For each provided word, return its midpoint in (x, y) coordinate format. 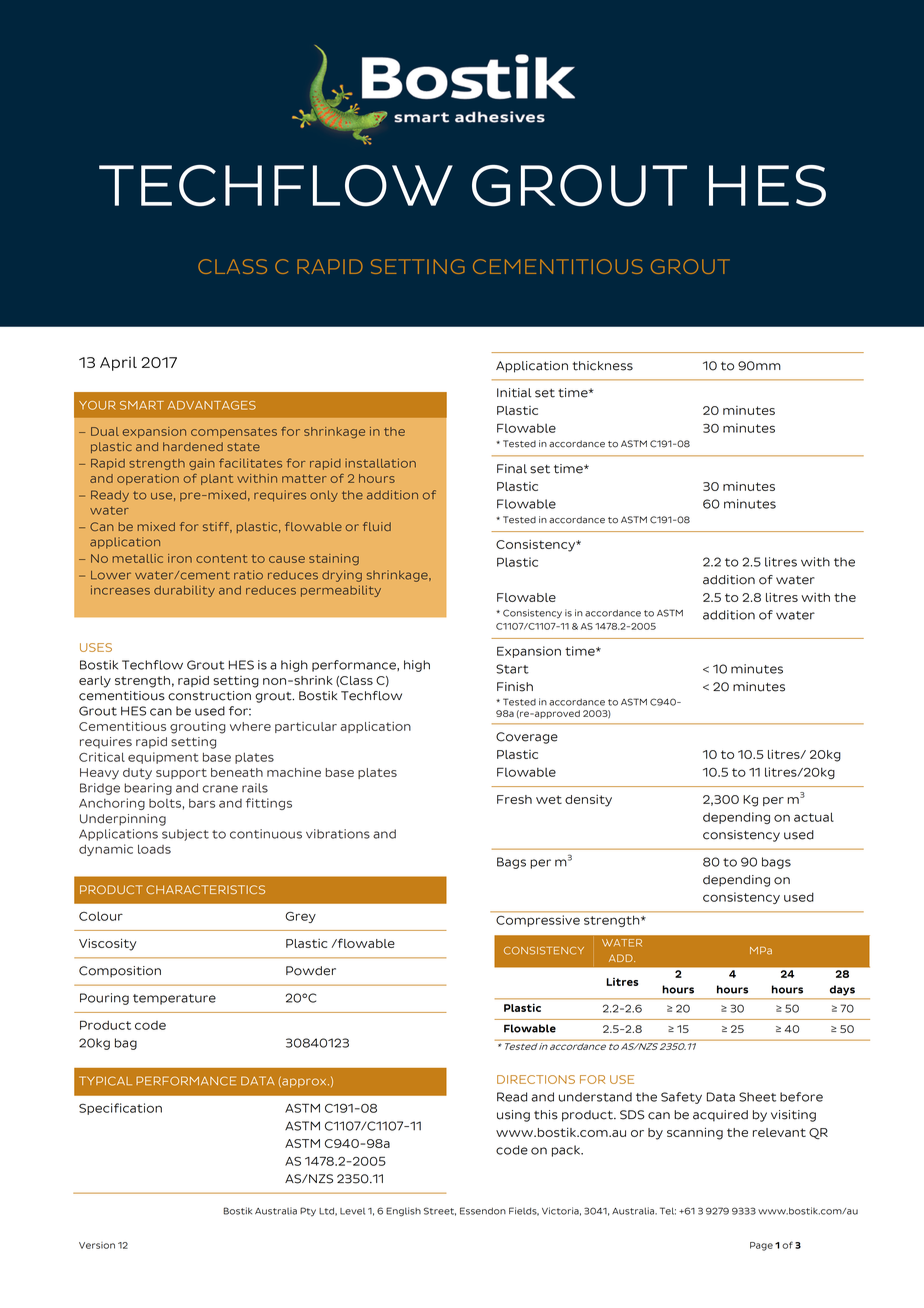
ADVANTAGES (212, 405)
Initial (514, 393)
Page (761, 1246)
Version (97, 1245)
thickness (603, 366)
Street (440, 1211)
